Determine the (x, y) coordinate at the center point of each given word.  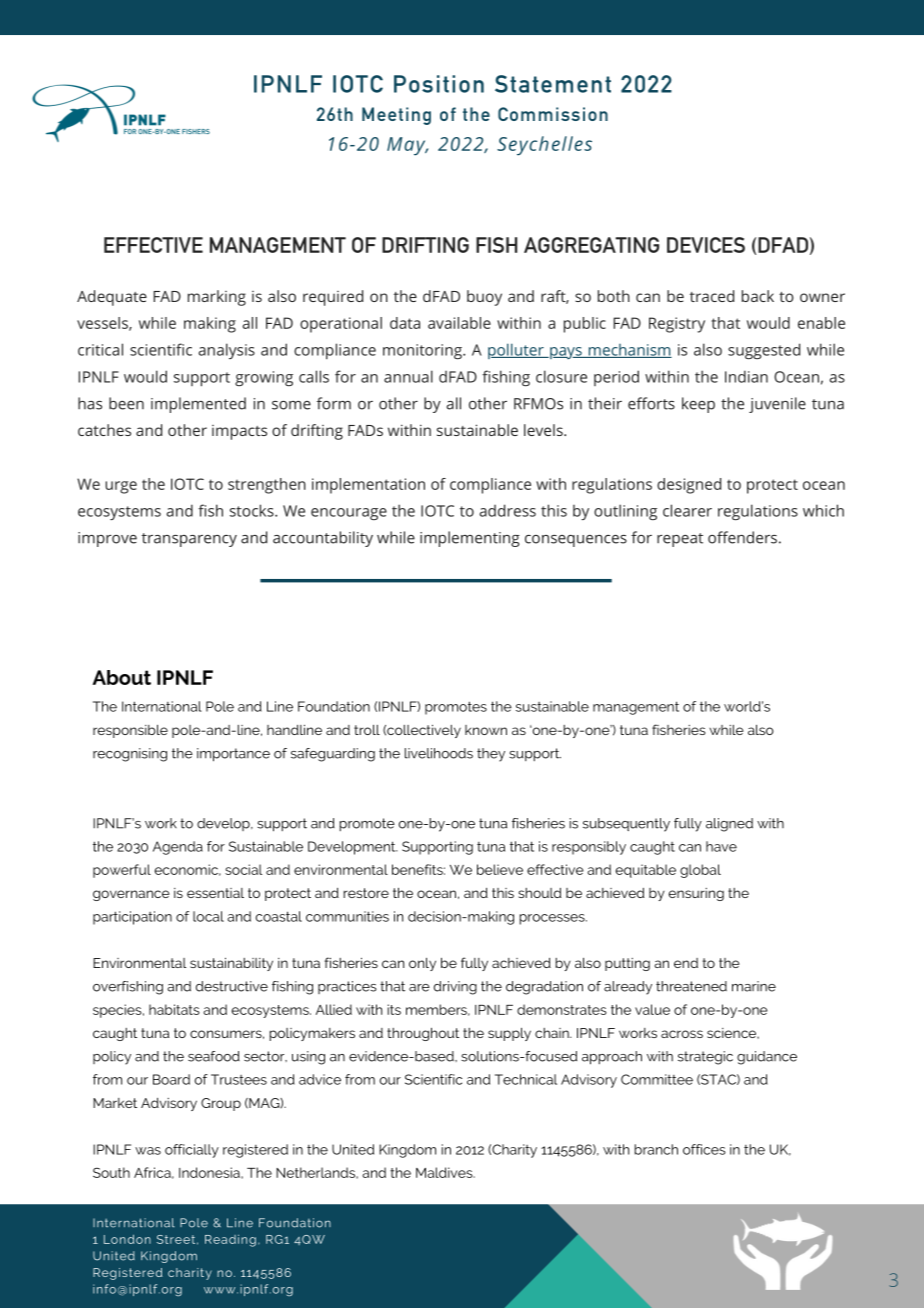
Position (439, 84)
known (486, 730)
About (121, 677)
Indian (746, 376)
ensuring (696, 894)
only (422, 964)
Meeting (396, 116)
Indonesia (210, 1172)
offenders (742, 537)
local (208, 916)
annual (408, 376)
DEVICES (706, 245)
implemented (198, 405)
